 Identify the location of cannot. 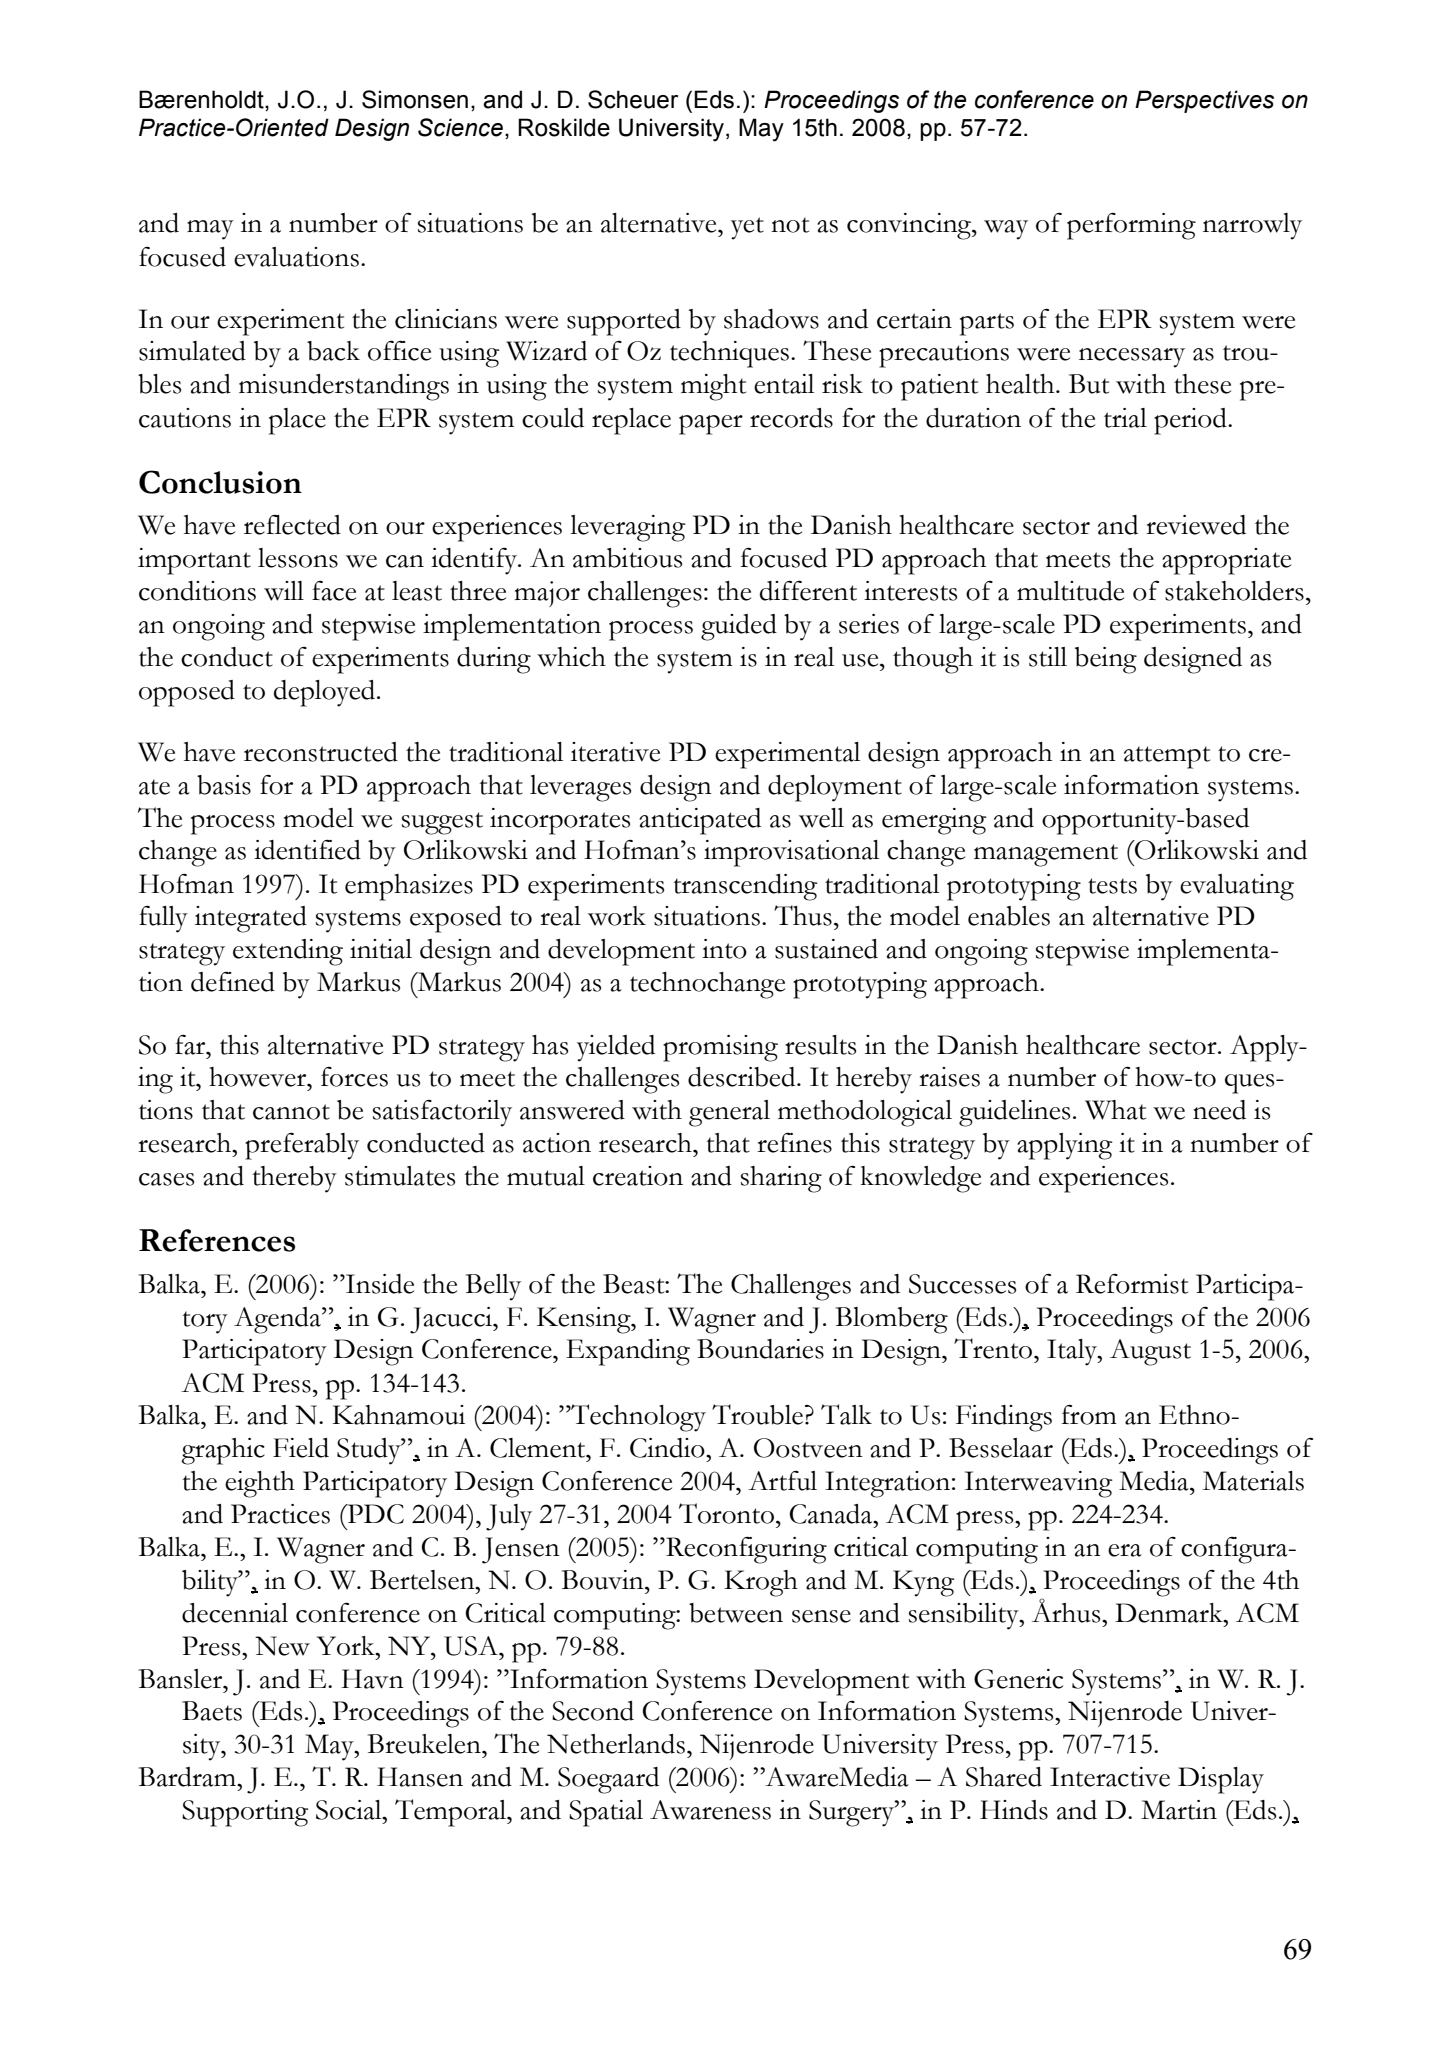
(291, 1112).
